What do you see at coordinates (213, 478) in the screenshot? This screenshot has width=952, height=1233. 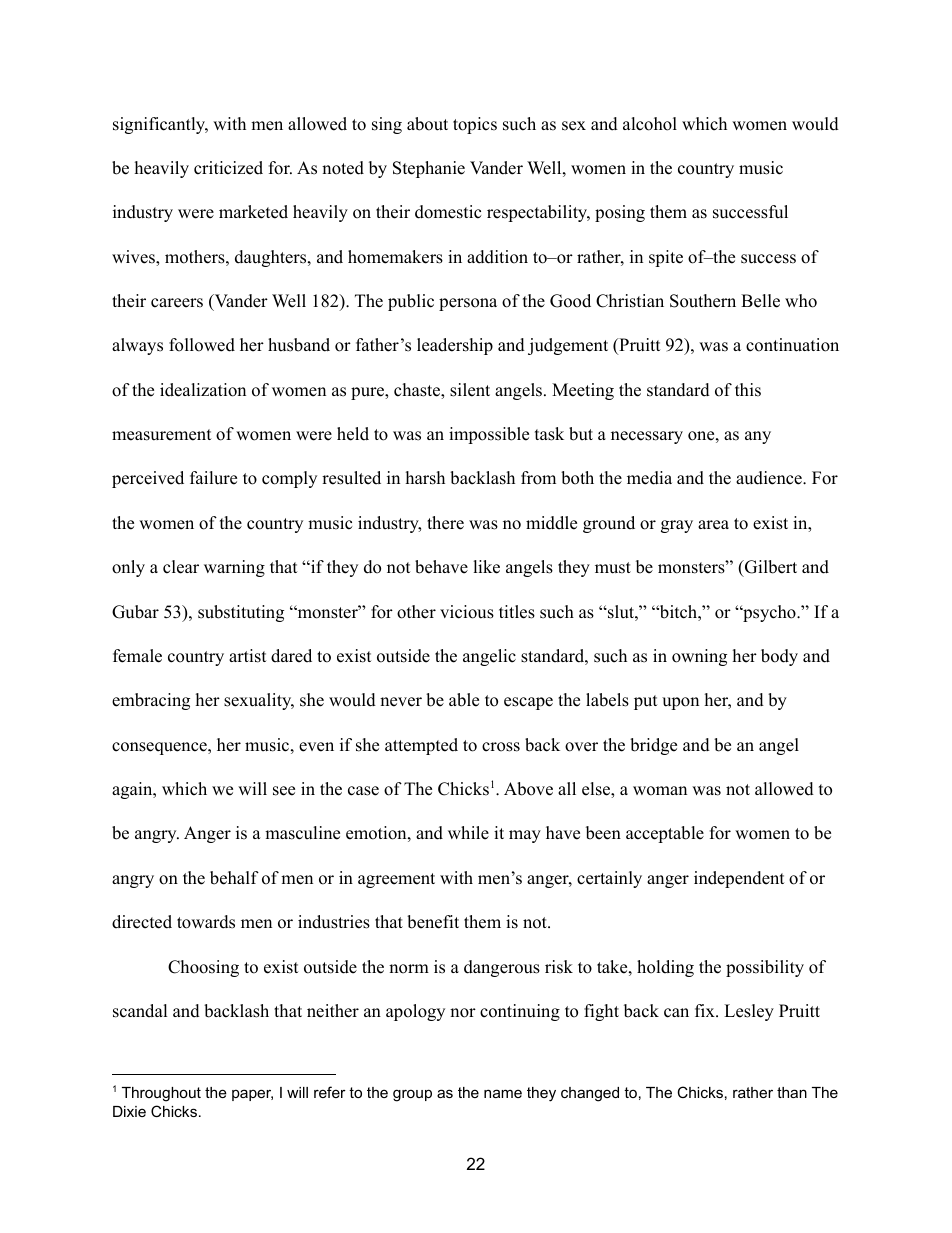 I see `failure` at bounding box center [213, 478].
